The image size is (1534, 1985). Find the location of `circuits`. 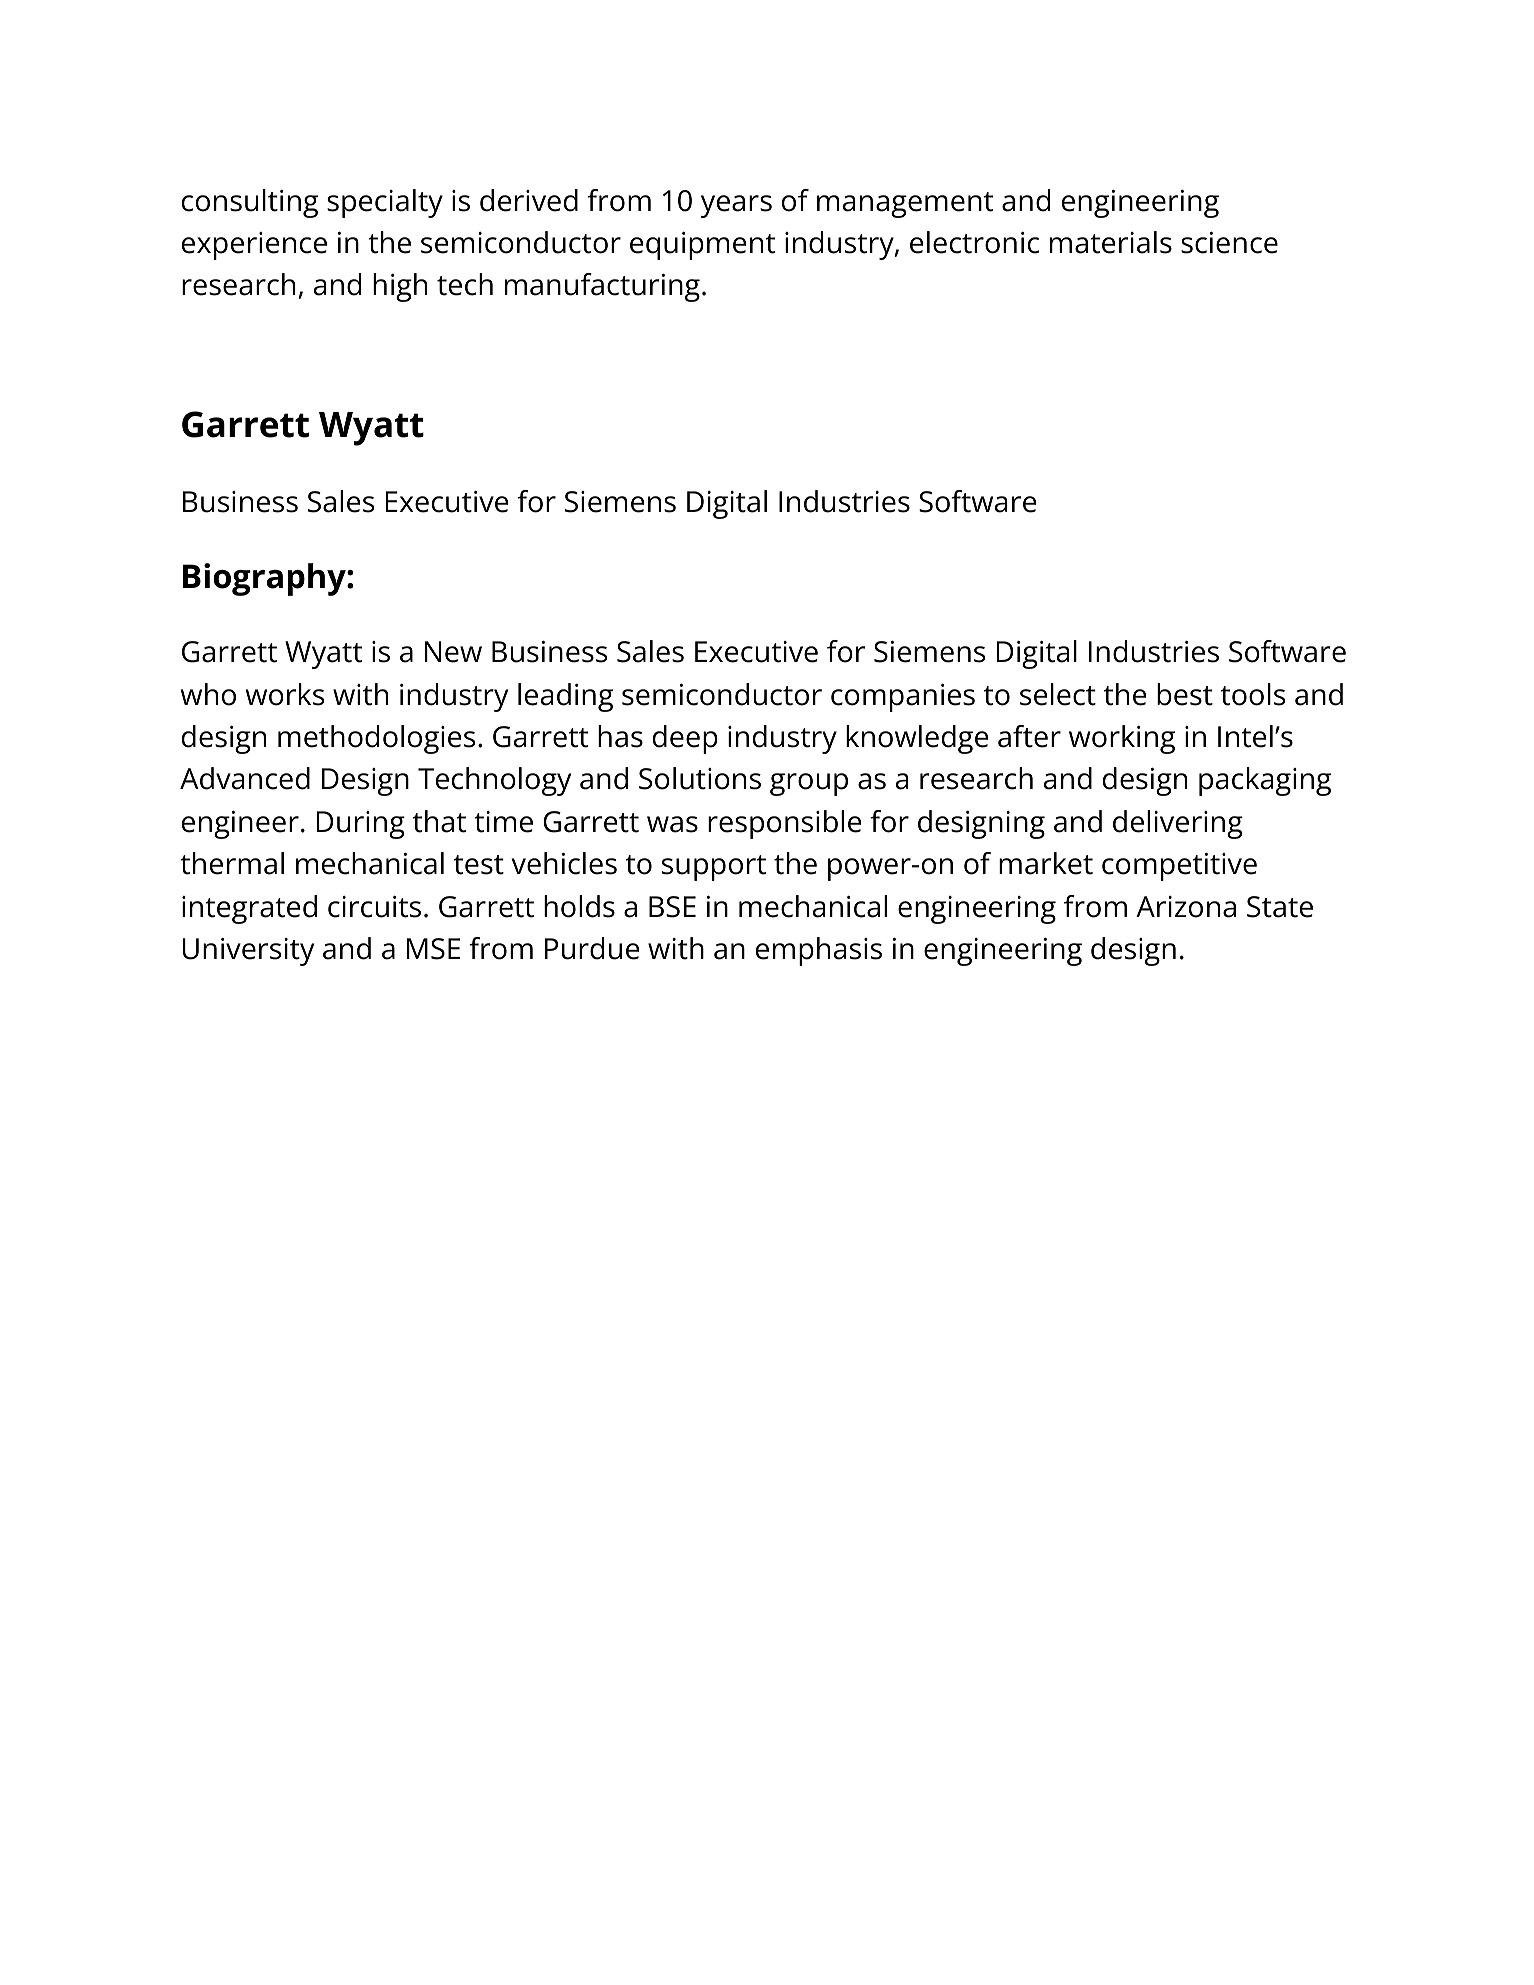

circuits is located at coordinates (374, 907).
